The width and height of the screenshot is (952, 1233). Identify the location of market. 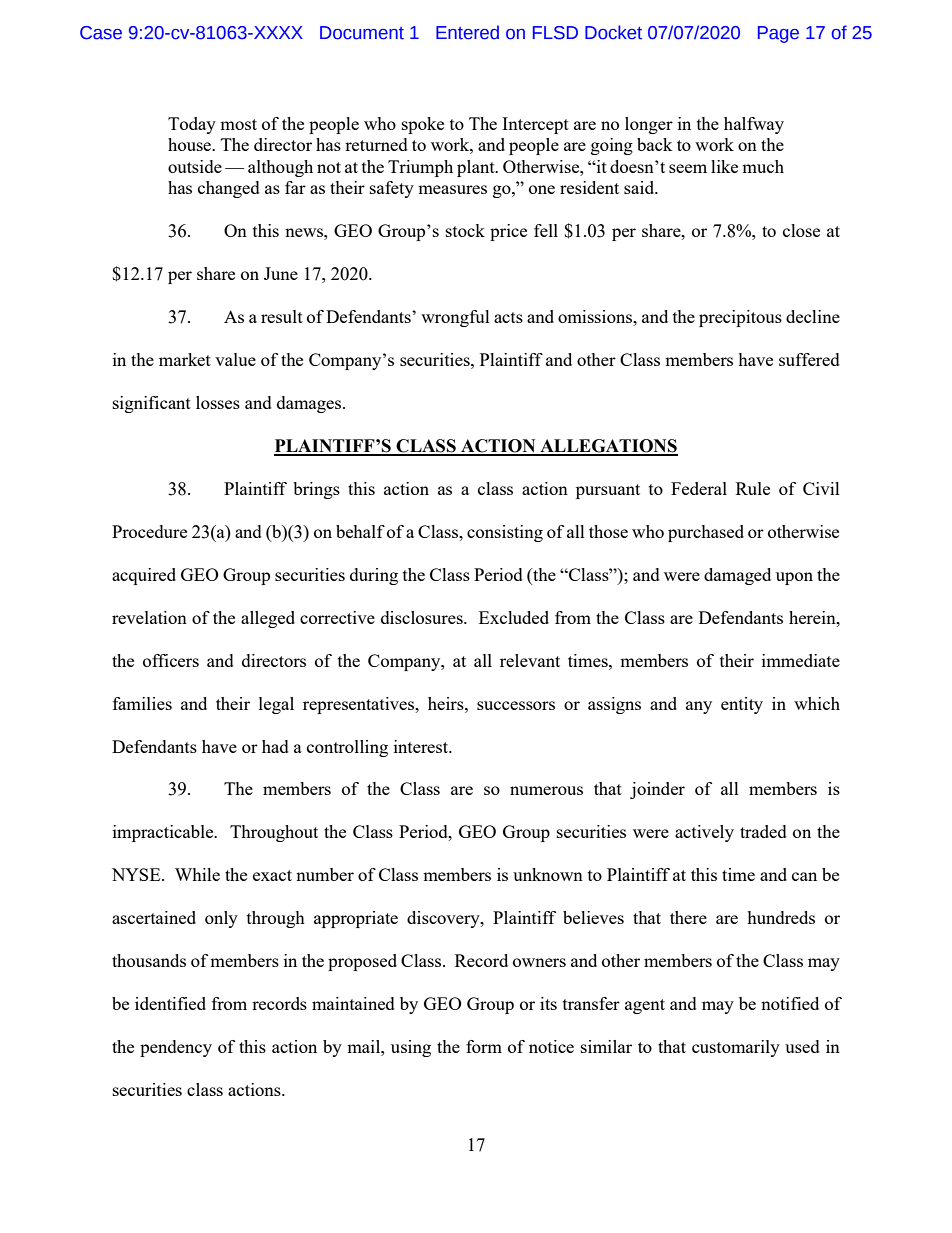
(185, 359).
